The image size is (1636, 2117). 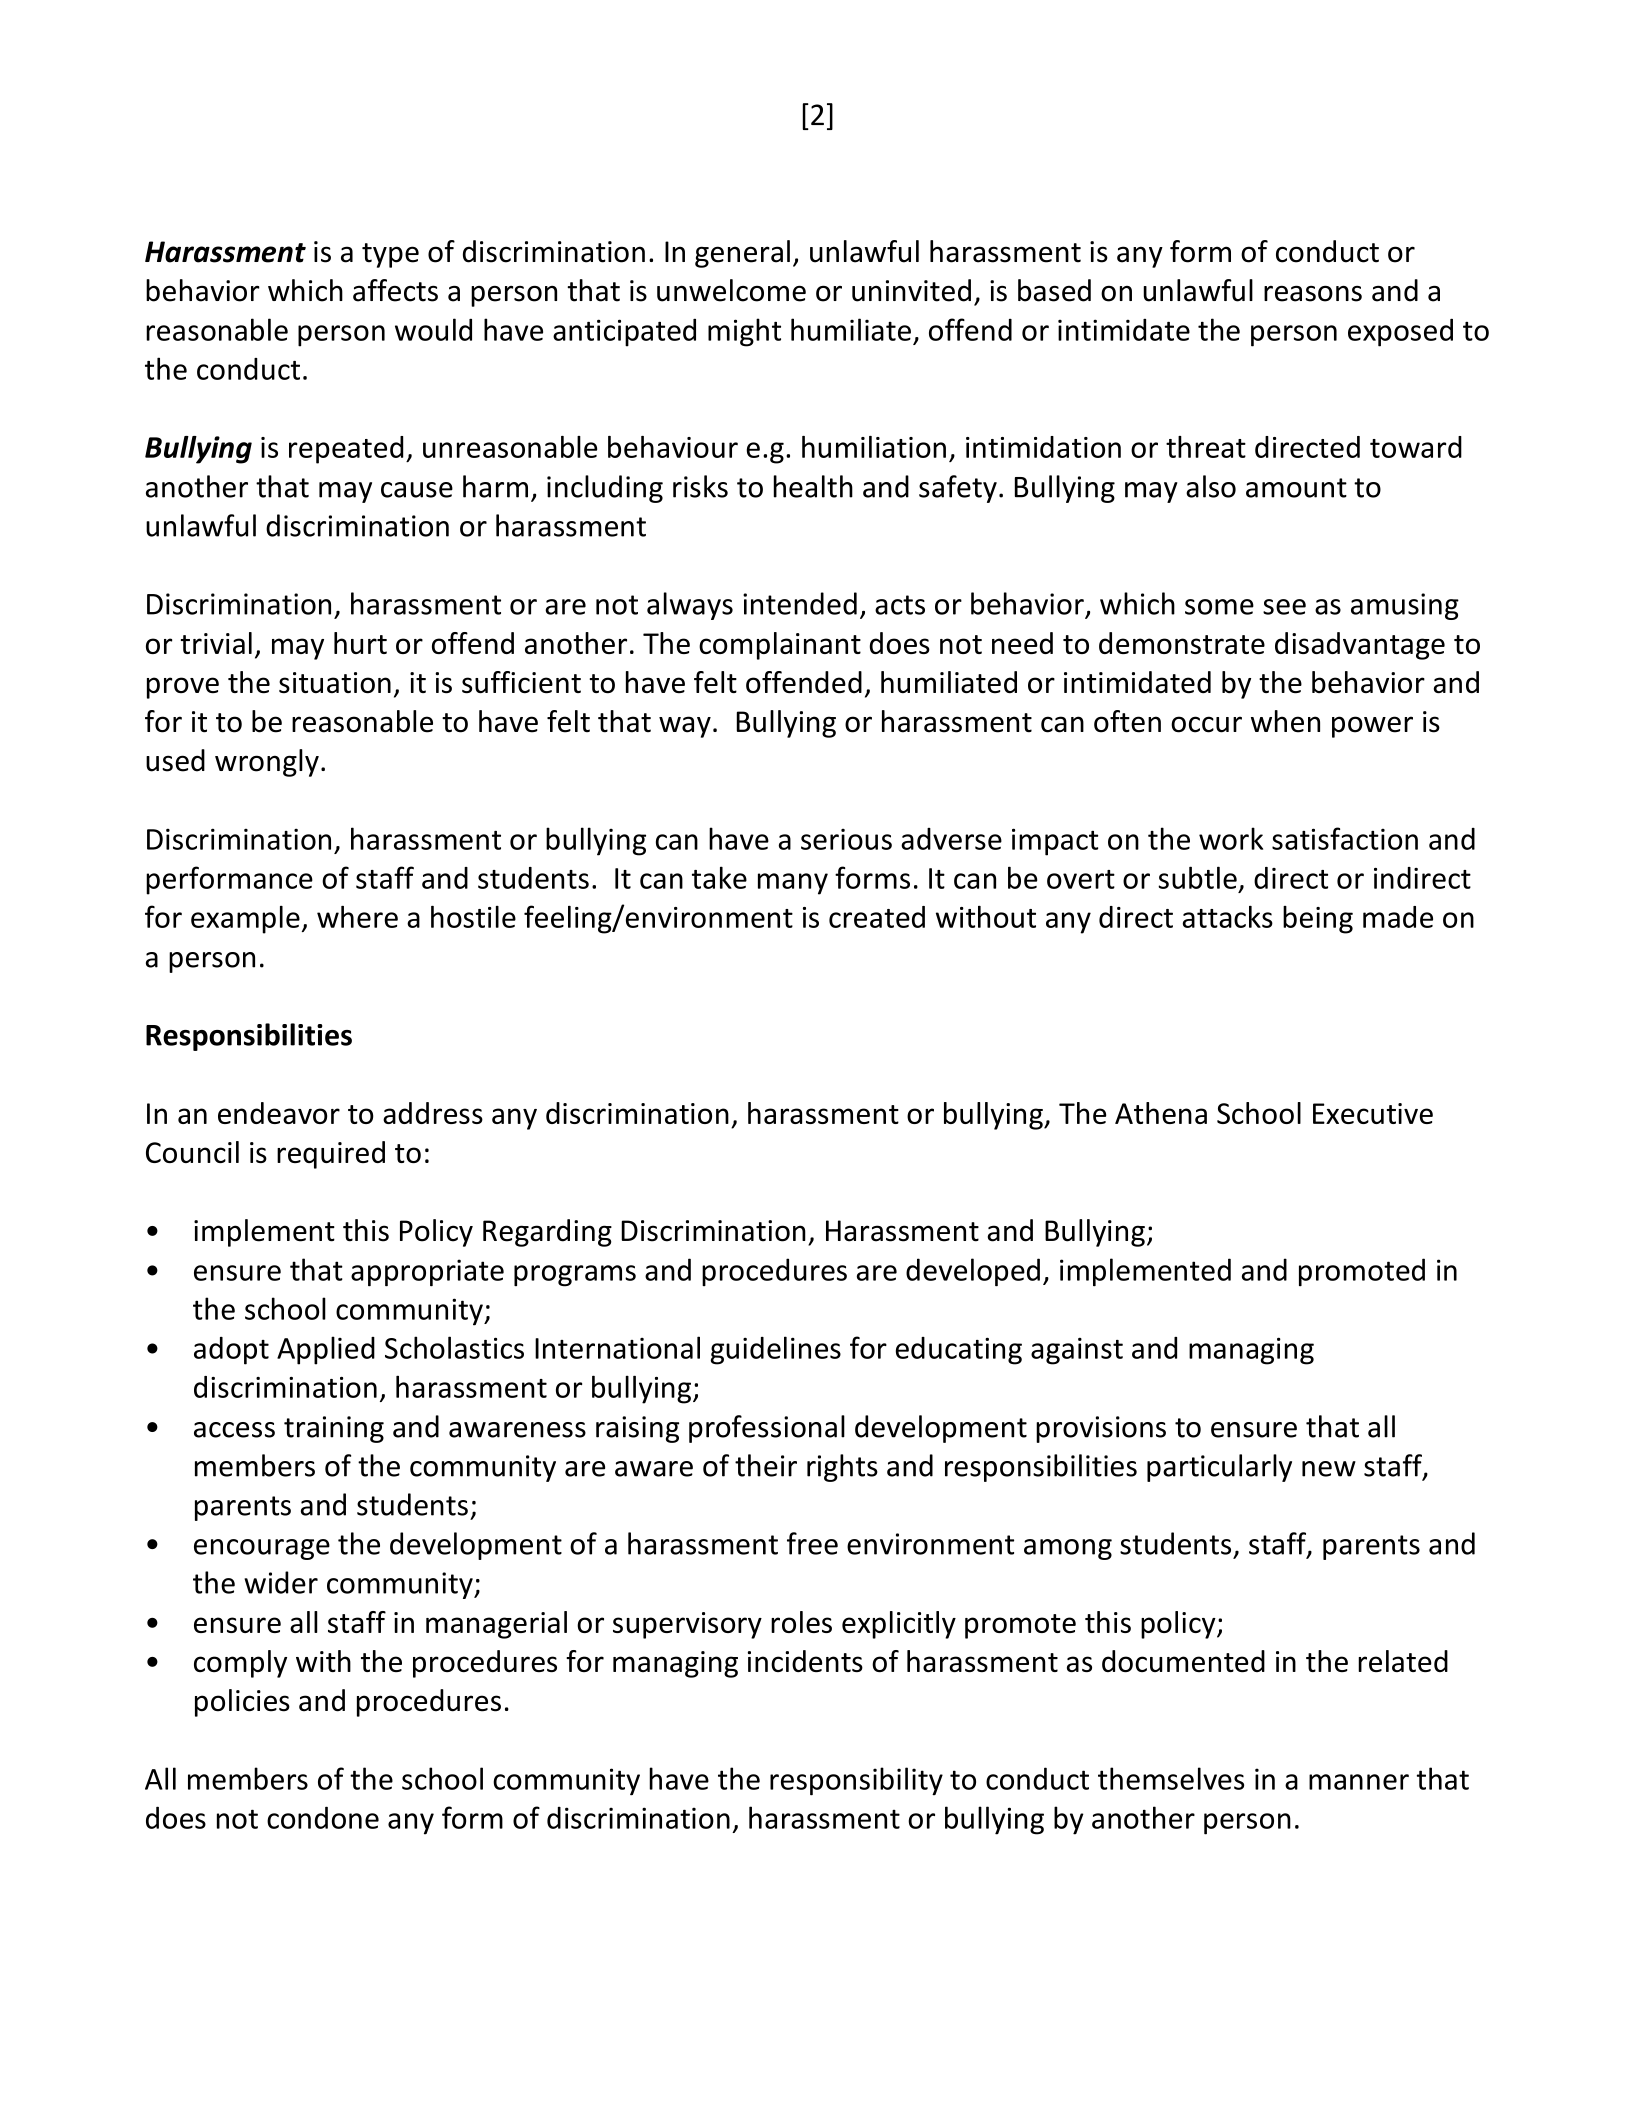 I want to click on unwelcome, so click(x=731, y=290).
